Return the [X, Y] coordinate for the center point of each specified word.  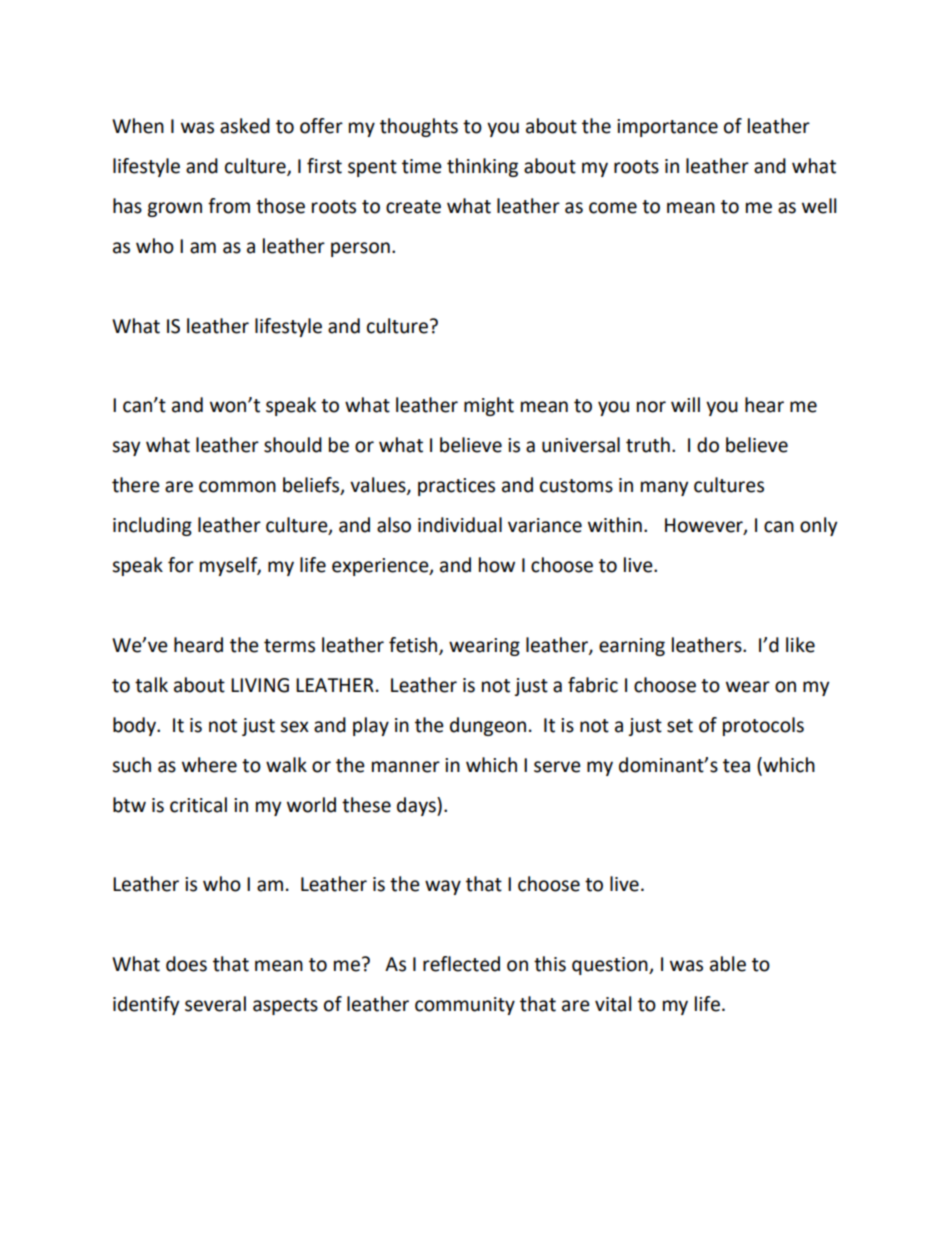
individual [460, 525]
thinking [482, 167]
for [181, 565]
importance [667, 128]
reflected [461, 964]
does [186, 964]
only [818, 526]
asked [245, 126]
